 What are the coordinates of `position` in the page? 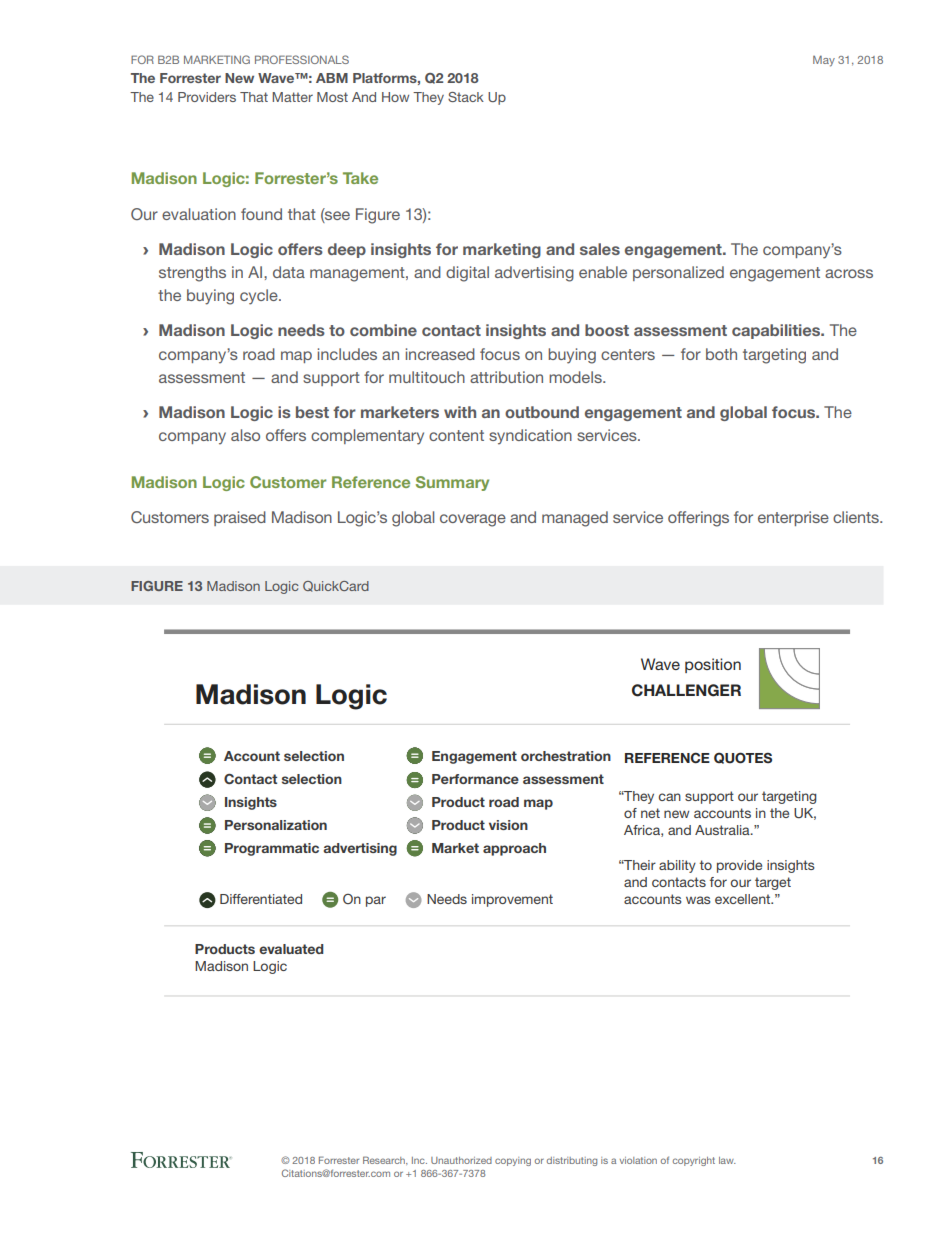 It's located at (713, 665).
